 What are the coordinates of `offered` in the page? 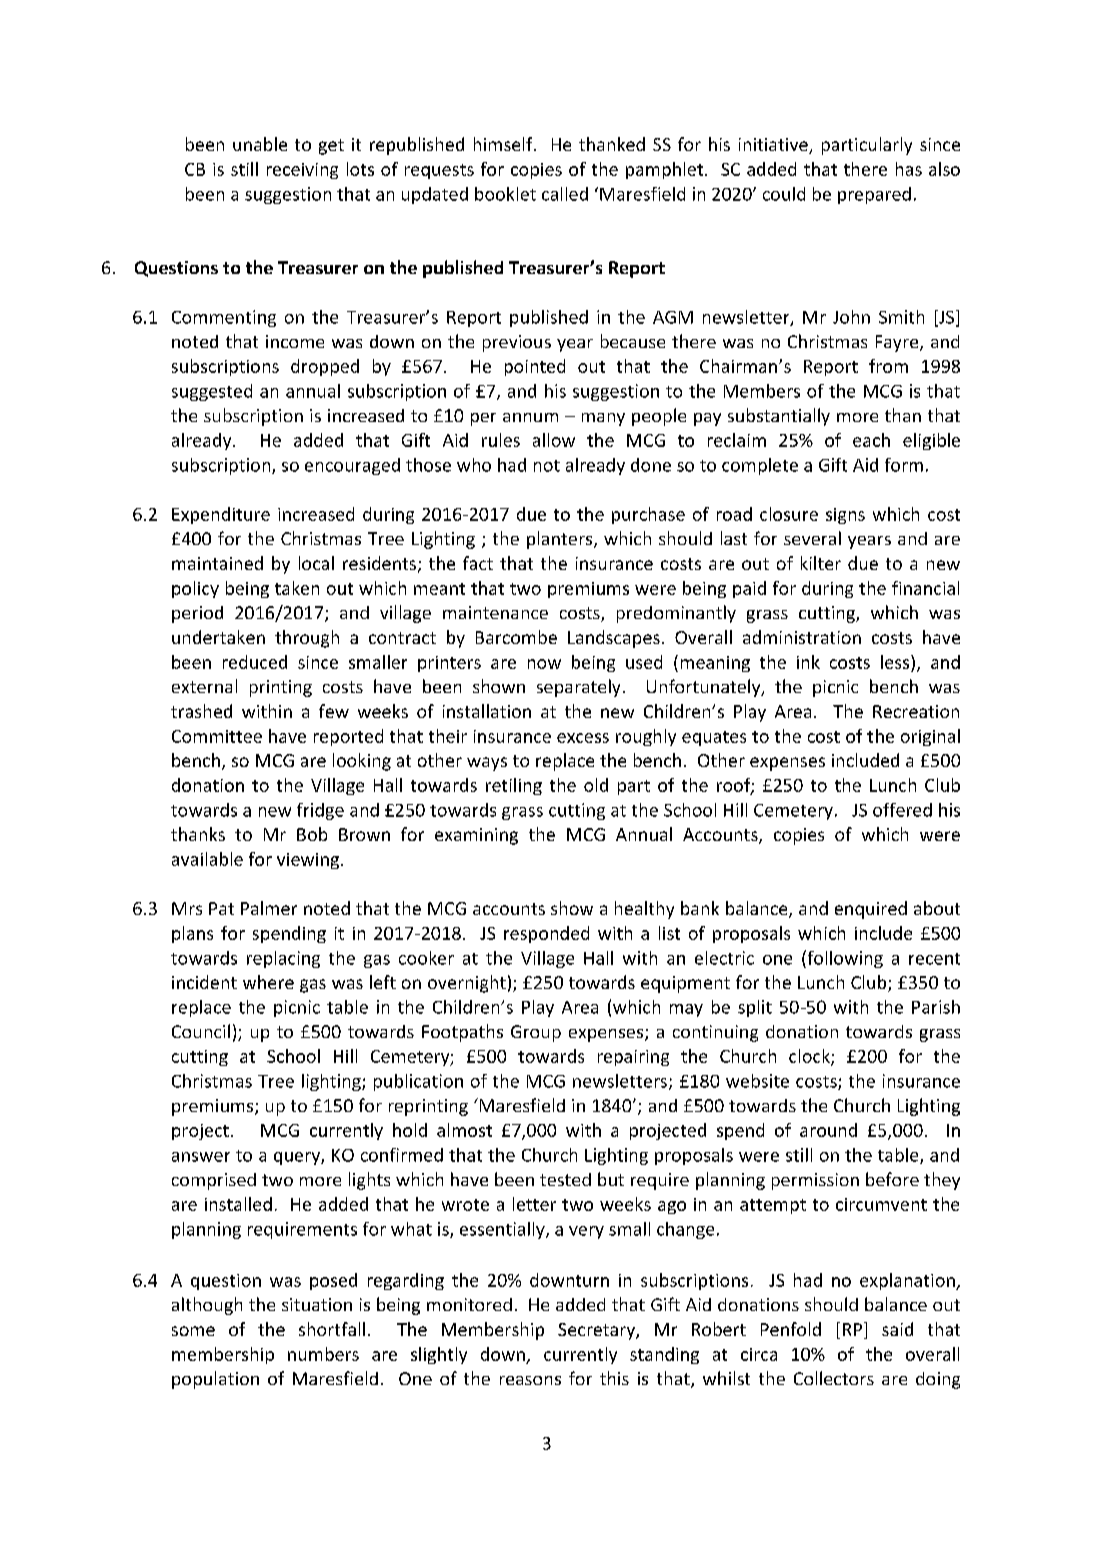 It's located at (902, 810).
